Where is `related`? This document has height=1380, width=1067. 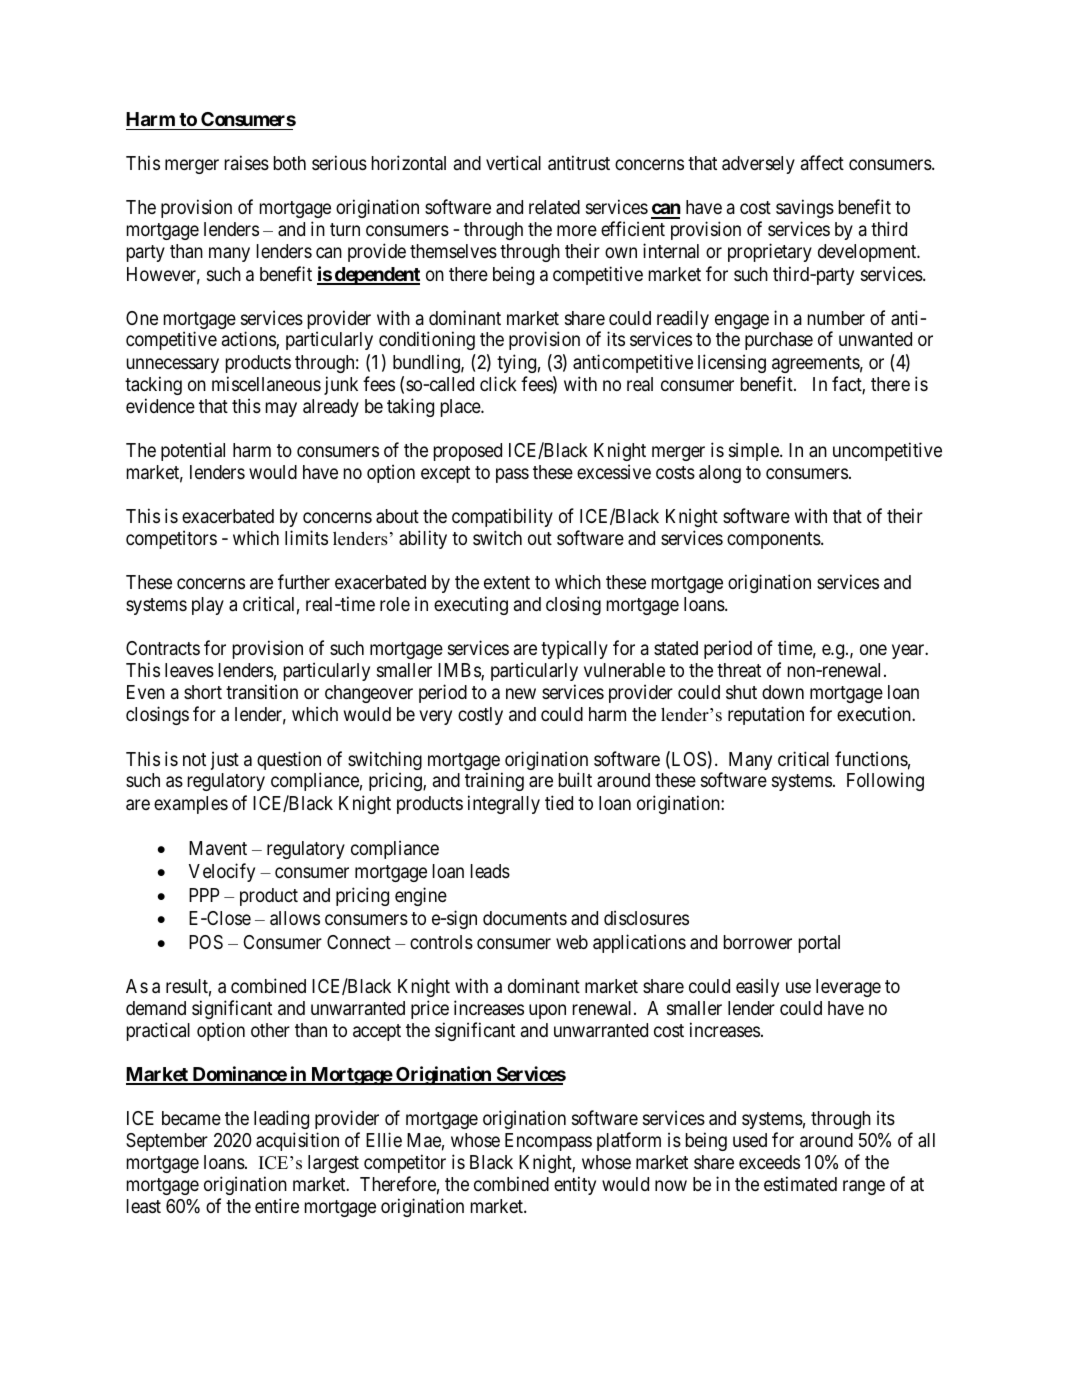 related is located at coordinates (554, 207).
